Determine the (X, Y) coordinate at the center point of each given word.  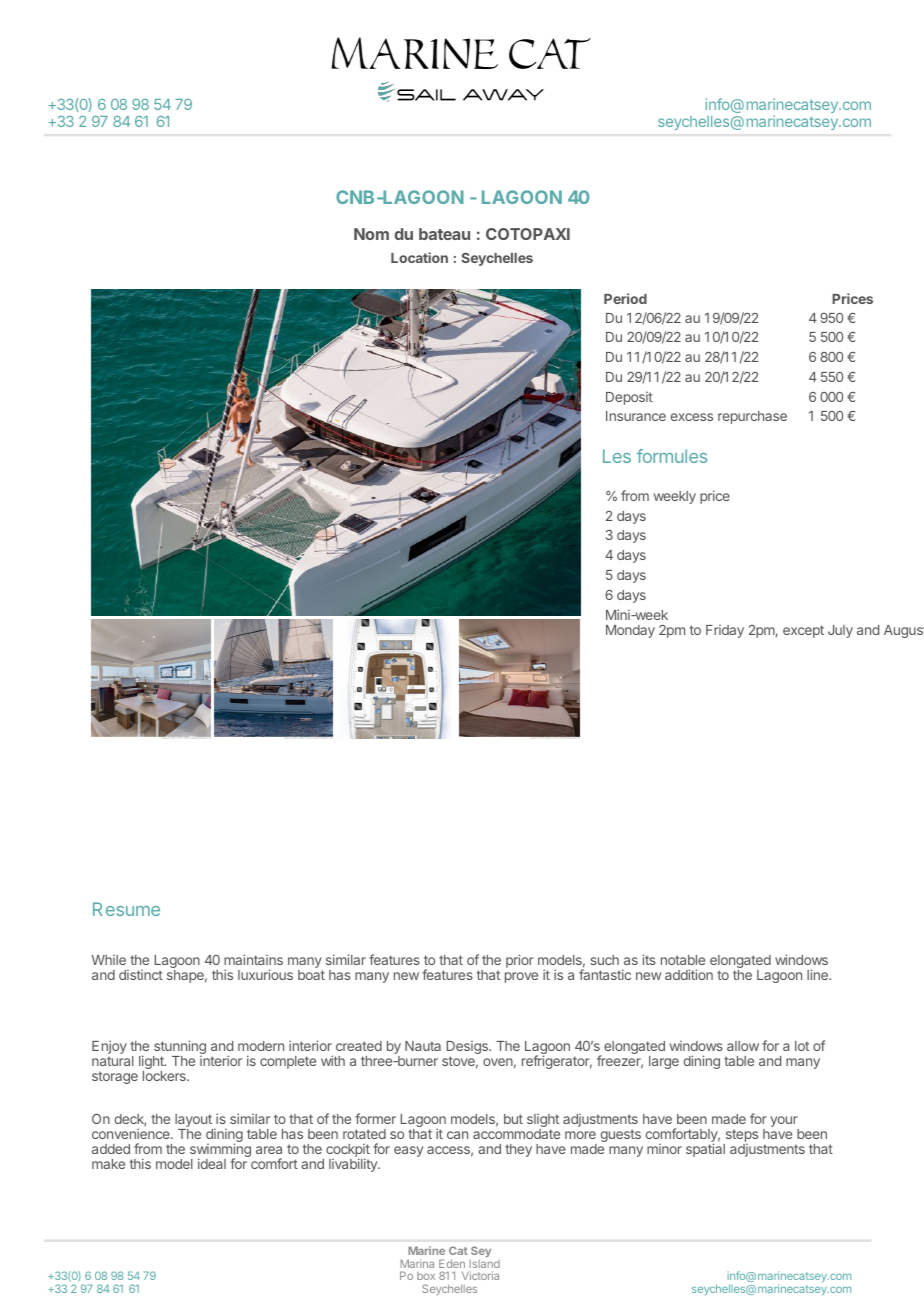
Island (484, 1264)
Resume (126, 909)
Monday (630, 631)
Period (625, 298)
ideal (212, 1163)
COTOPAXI (528, 234)
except (803, 631)
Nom (371, 234)
